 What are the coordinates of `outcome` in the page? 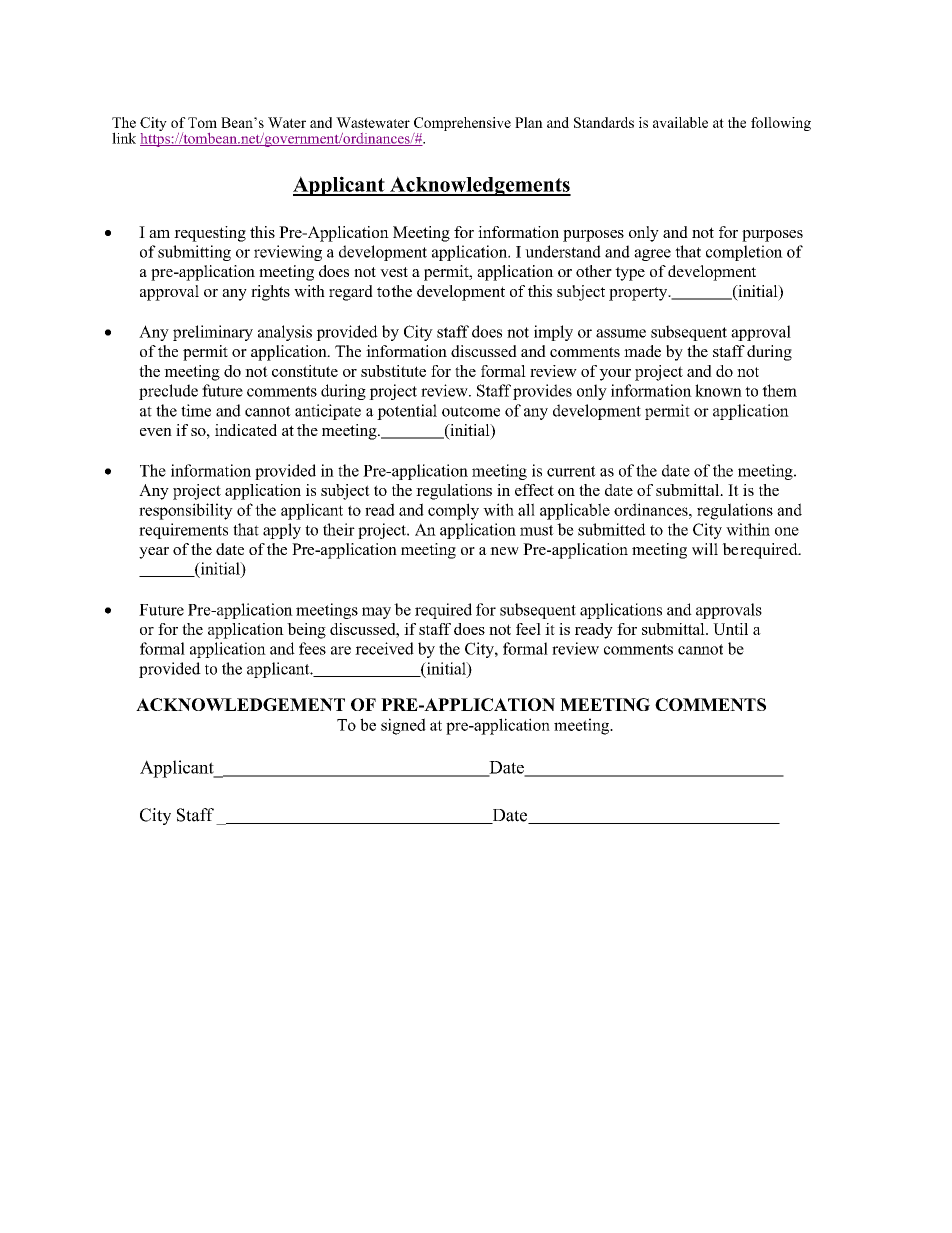 It's located at (471, 411).
